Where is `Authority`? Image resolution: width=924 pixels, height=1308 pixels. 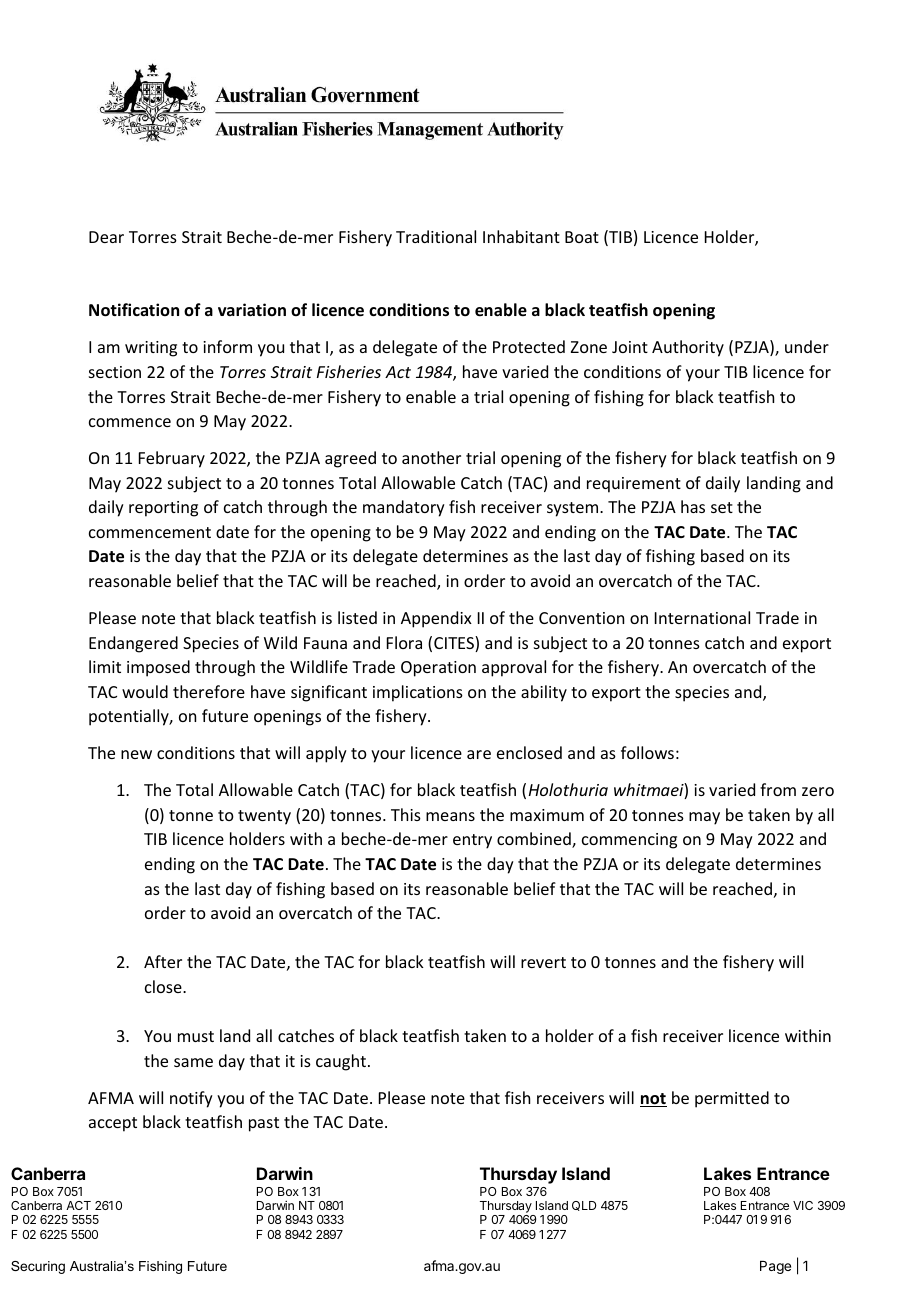
Authority is located at coordinates (688, 348).
